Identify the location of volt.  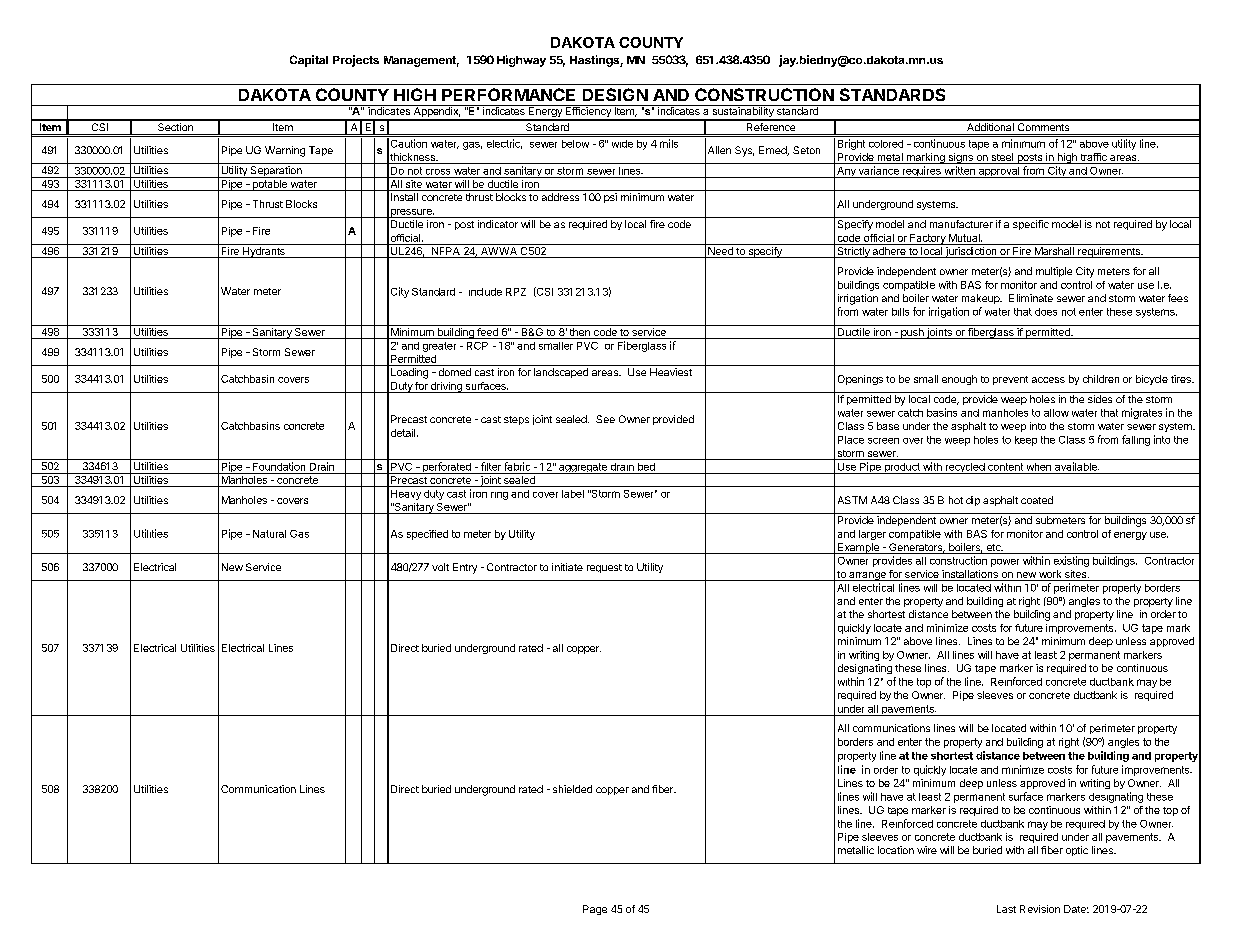
(440, 567).
